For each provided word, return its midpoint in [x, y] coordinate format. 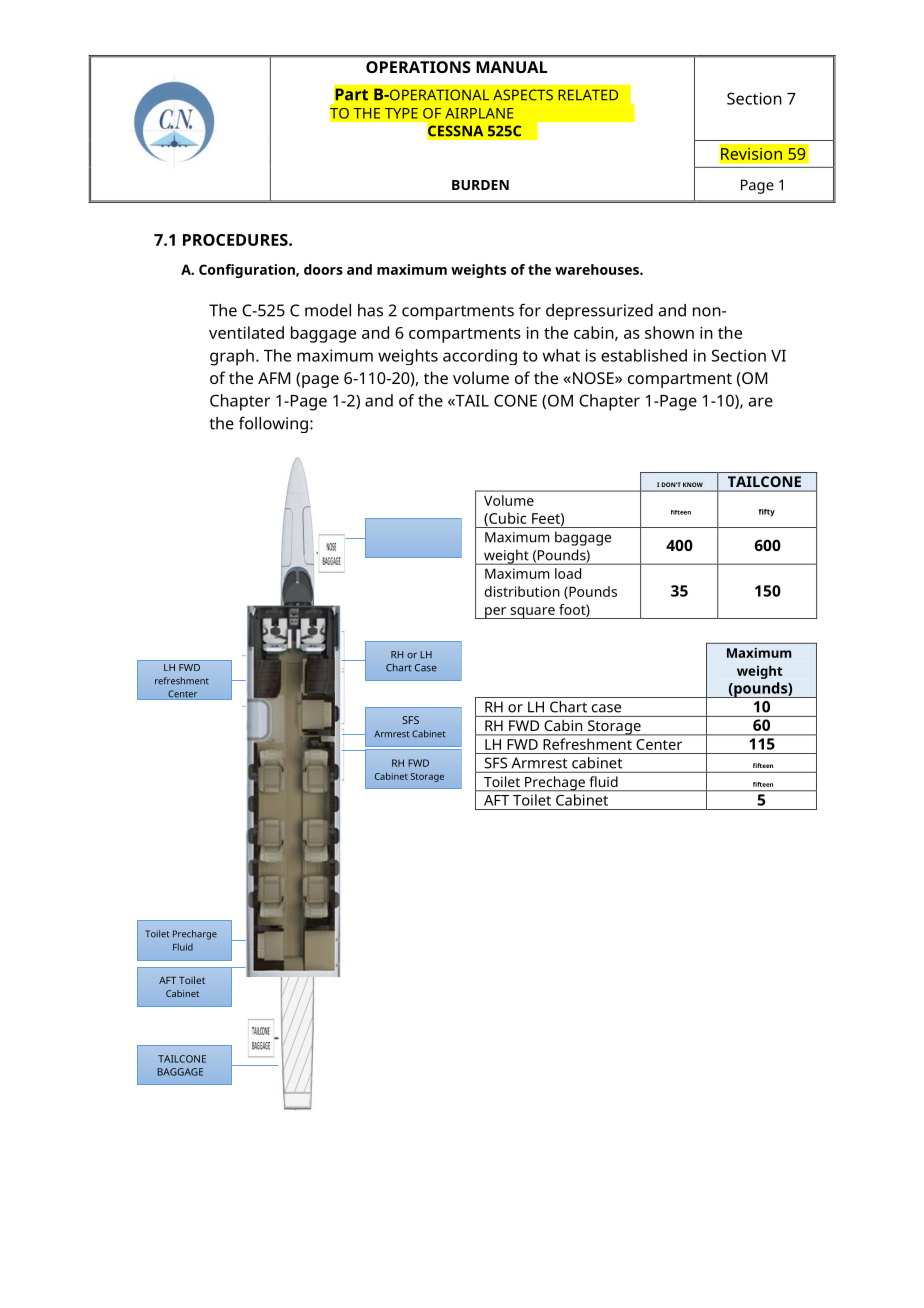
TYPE [401, 113]
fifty [767, 513]
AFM [274, 378]
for [530, 310]
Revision [751, 153]
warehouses [598, 269]
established [644, 355]
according [480, 357]
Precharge [195, 935]
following [273, 424]
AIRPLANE [479, 113]
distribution [522, 591]
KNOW [693, 484]
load [568, 573]
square [532, 613]
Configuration [248, 271]
